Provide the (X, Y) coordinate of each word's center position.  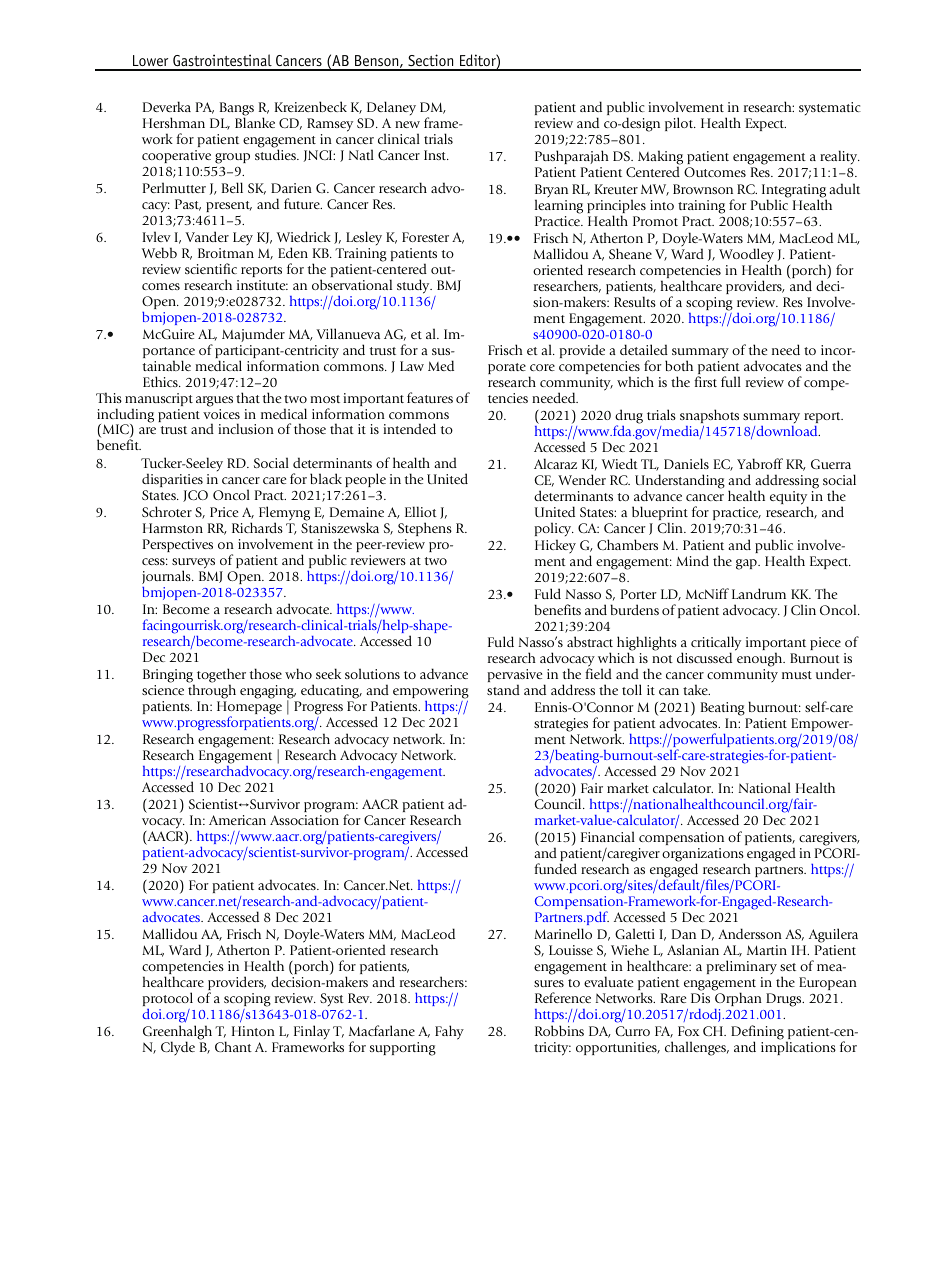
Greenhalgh (177, 1033)
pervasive (516, 677)
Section (431, 62)
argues (214, 401)
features (430, 397)
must (797, 675)
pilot (680, 124)
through (212, 691)
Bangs (237, 110)
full (731, 381)
